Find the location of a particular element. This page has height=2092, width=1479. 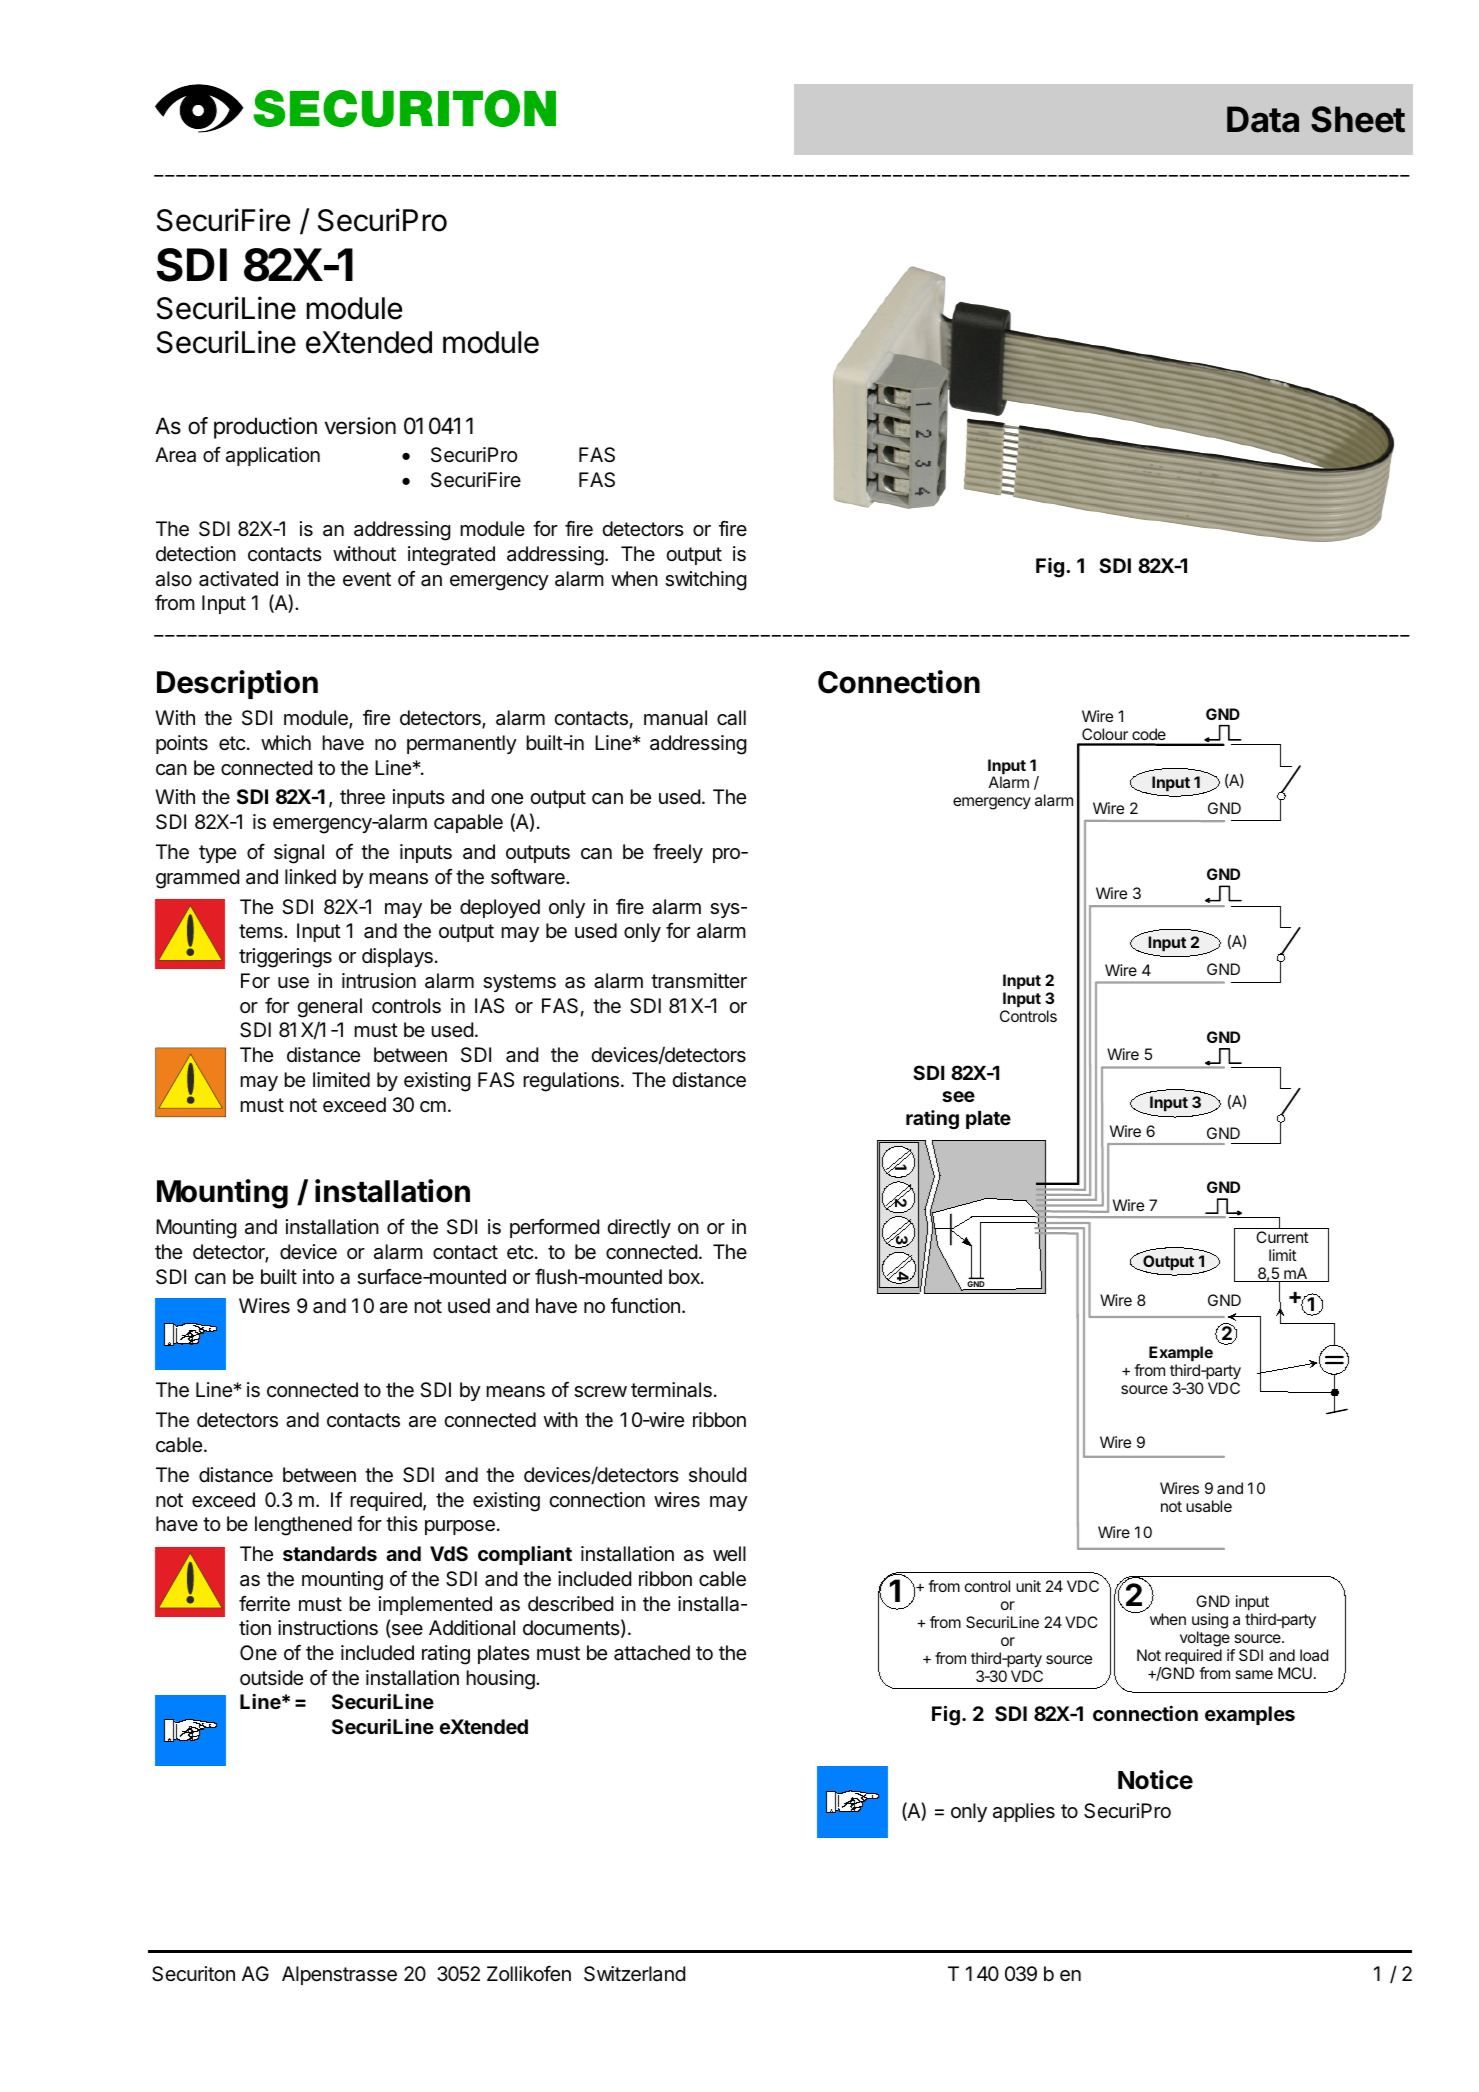

version is located at coordinates (360, 426).
